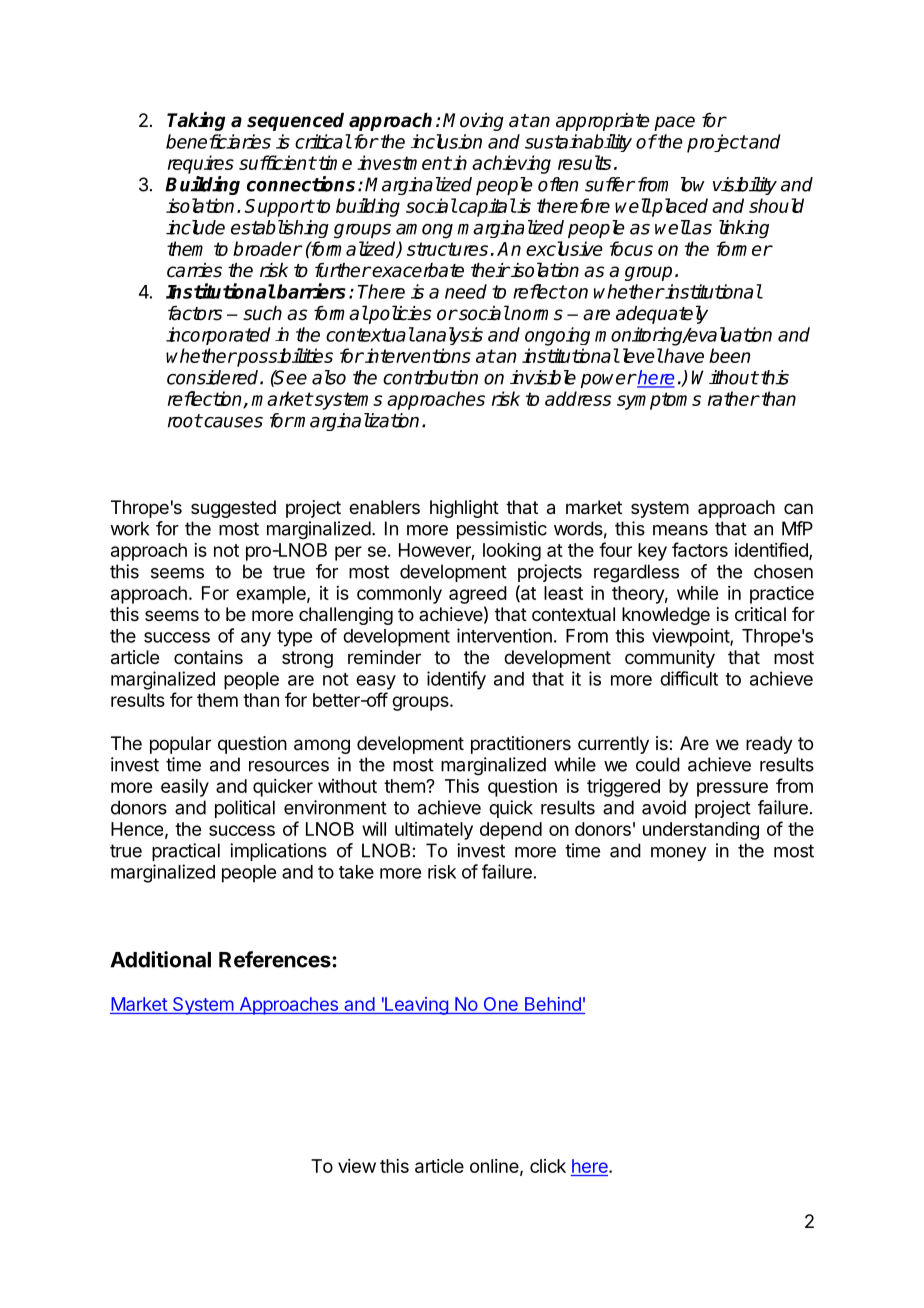  What do you see at coordinates (160, 959) in the page?
I see `Additional` at bounding box center [160, 959].
